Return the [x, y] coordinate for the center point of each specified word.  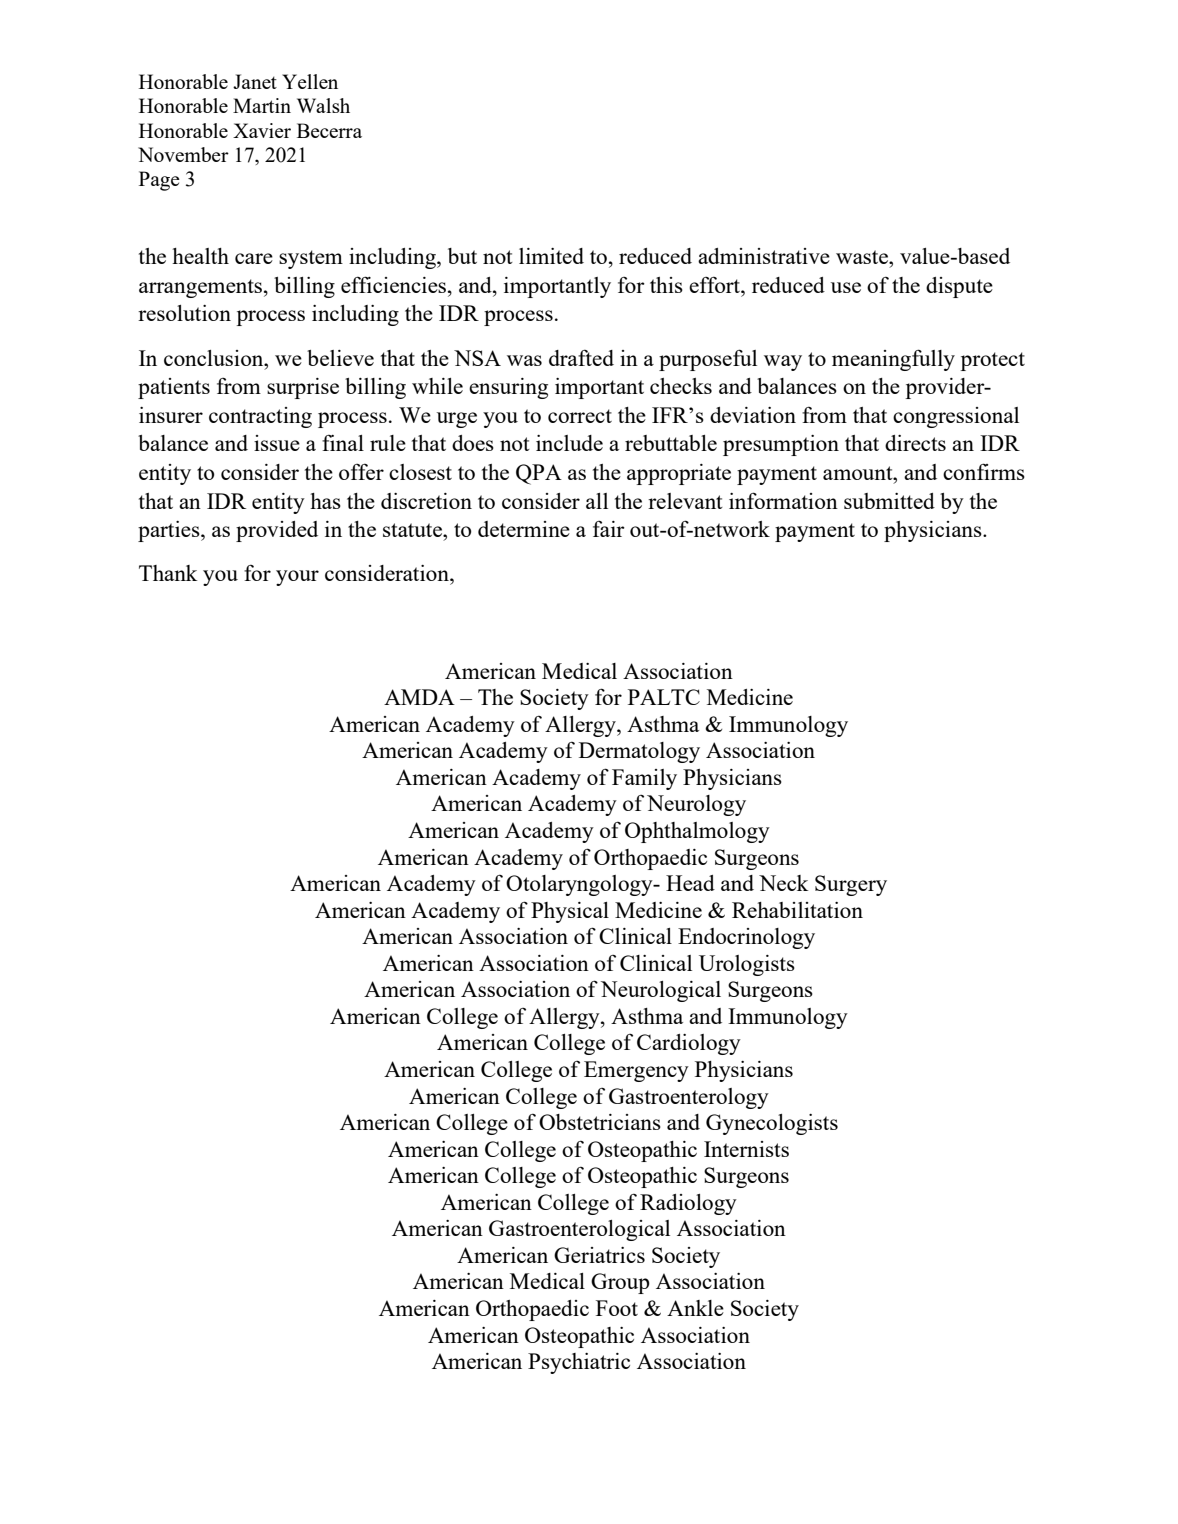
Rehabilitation [797, 910]
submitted [889, 501]
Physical [570, 912]
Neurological [661, 991]
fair [609, 529]
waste [863, 257]
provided [277, 531]
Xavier [262, 130]
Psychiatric [579, 1363]
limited [551, 256]
